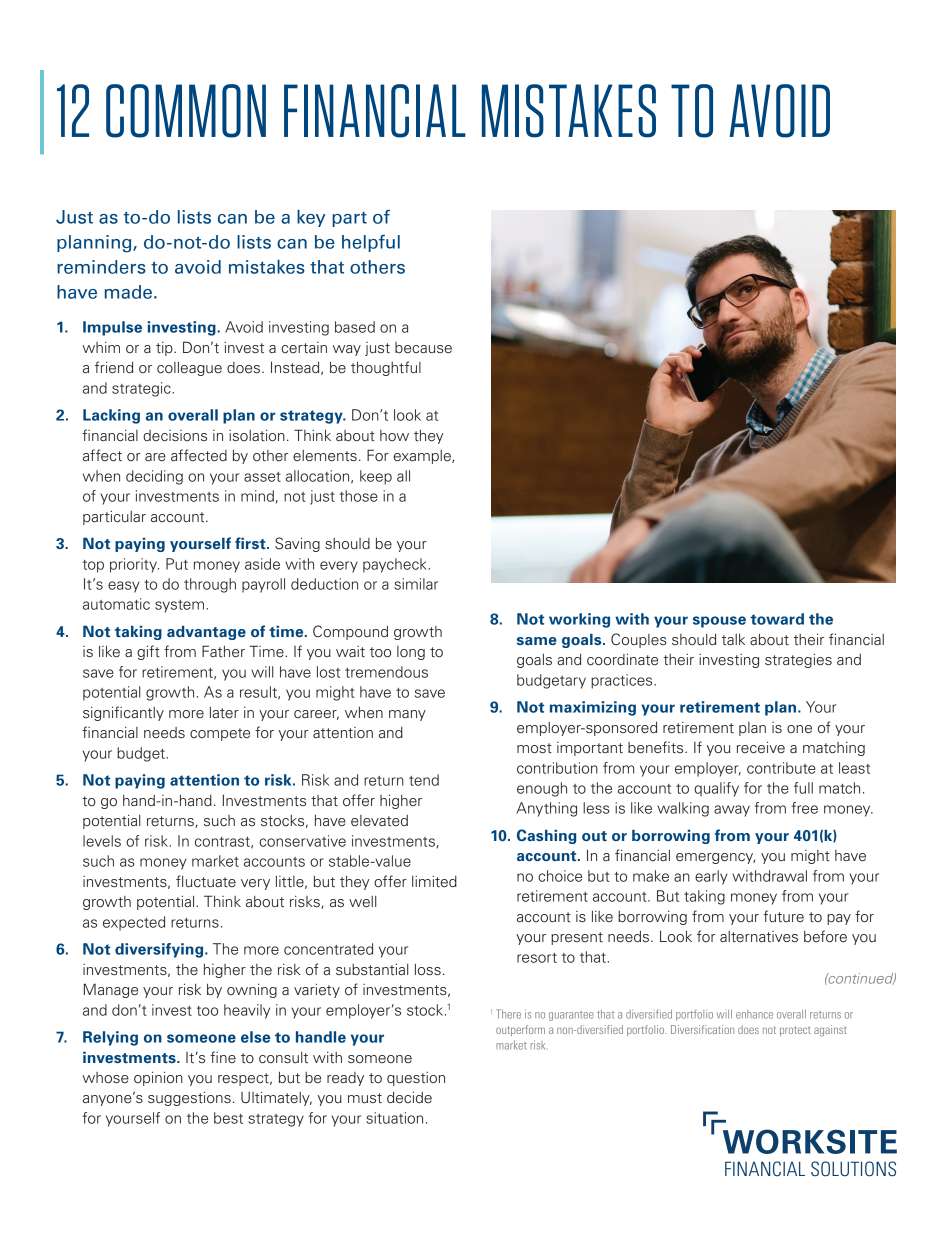 Image resolution: width=952 pixels, height=1233 pixels. Describe the element at coordinates (228, 1118) in the screenshot. I see `best` at that location.
